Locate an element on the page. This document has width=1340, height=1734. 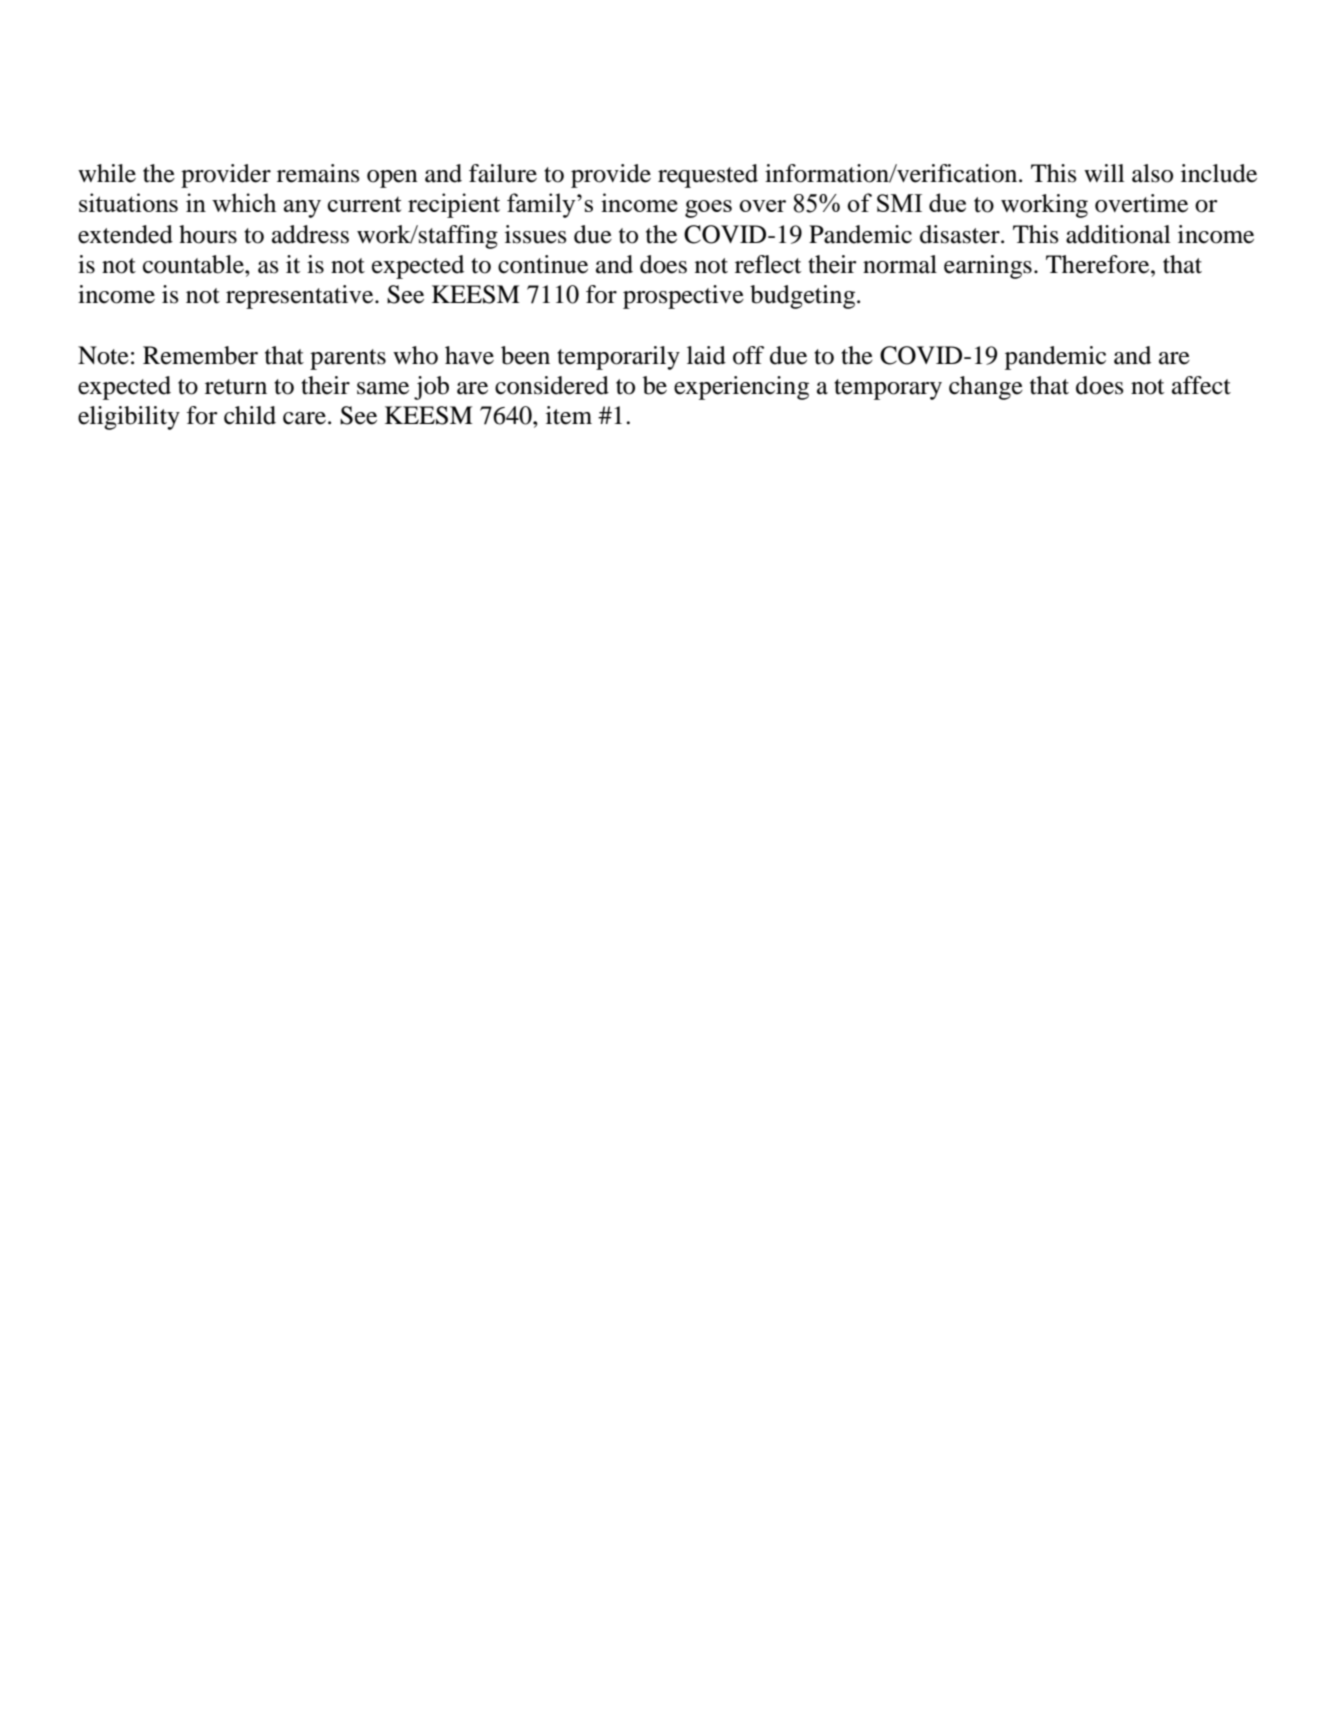
remains is located at coordinates (318, 173).
